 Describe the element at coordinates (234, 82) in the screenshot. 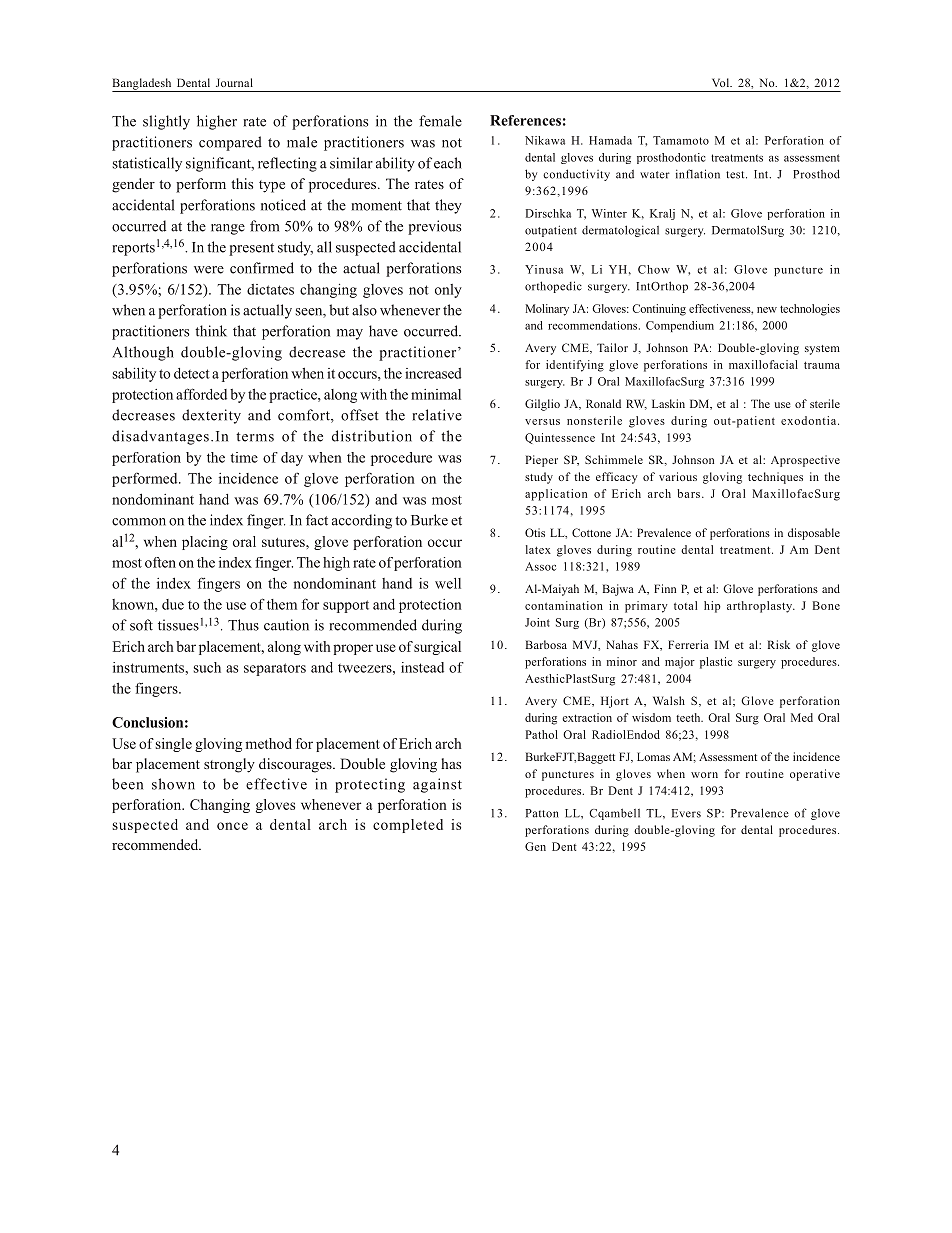

I see `Journal` at that location.
